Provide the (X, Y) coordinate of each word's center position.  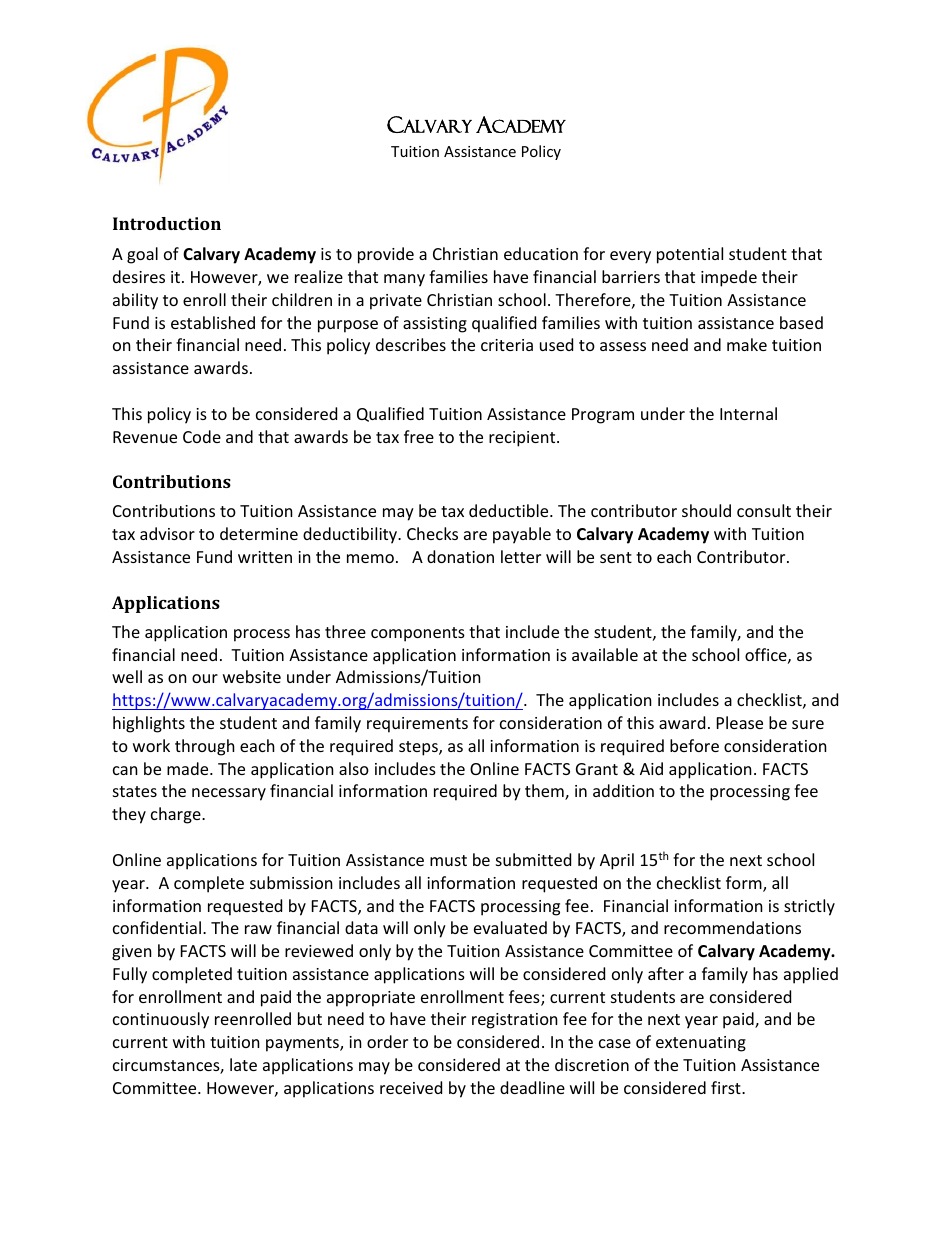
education (541, 253)
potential (690, 255)
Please (740, 722)
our (205, 678)
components (418, 634)
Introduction (167, 223)
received (411, 1087)
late (243, 1064)
